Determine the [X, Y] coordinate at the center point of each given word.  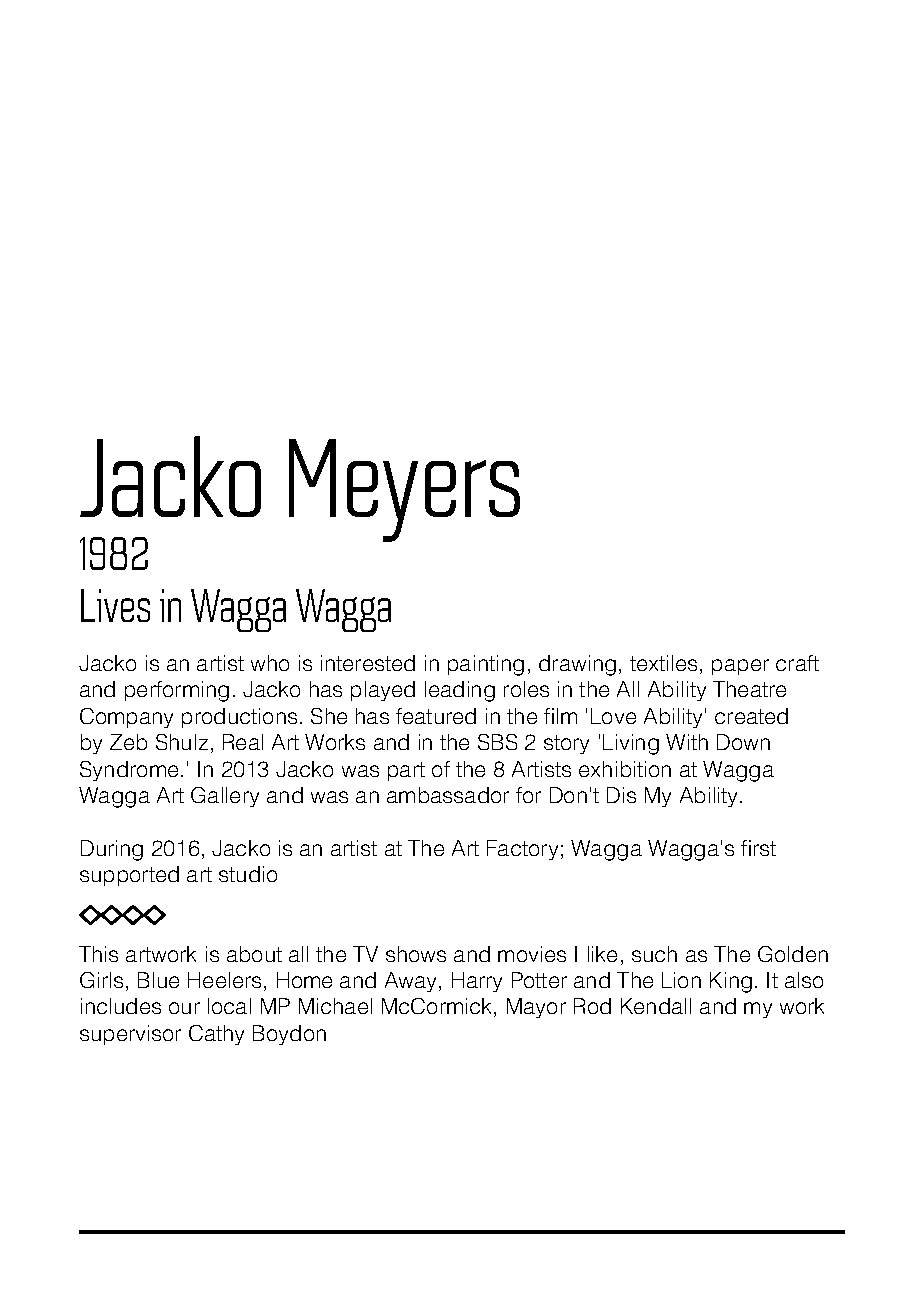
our [184, 1008]
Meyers [404, 490]
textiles [663, 663]
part [406, 771]
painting [486, 665]
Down [743, 742]
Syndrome [129, 771]
